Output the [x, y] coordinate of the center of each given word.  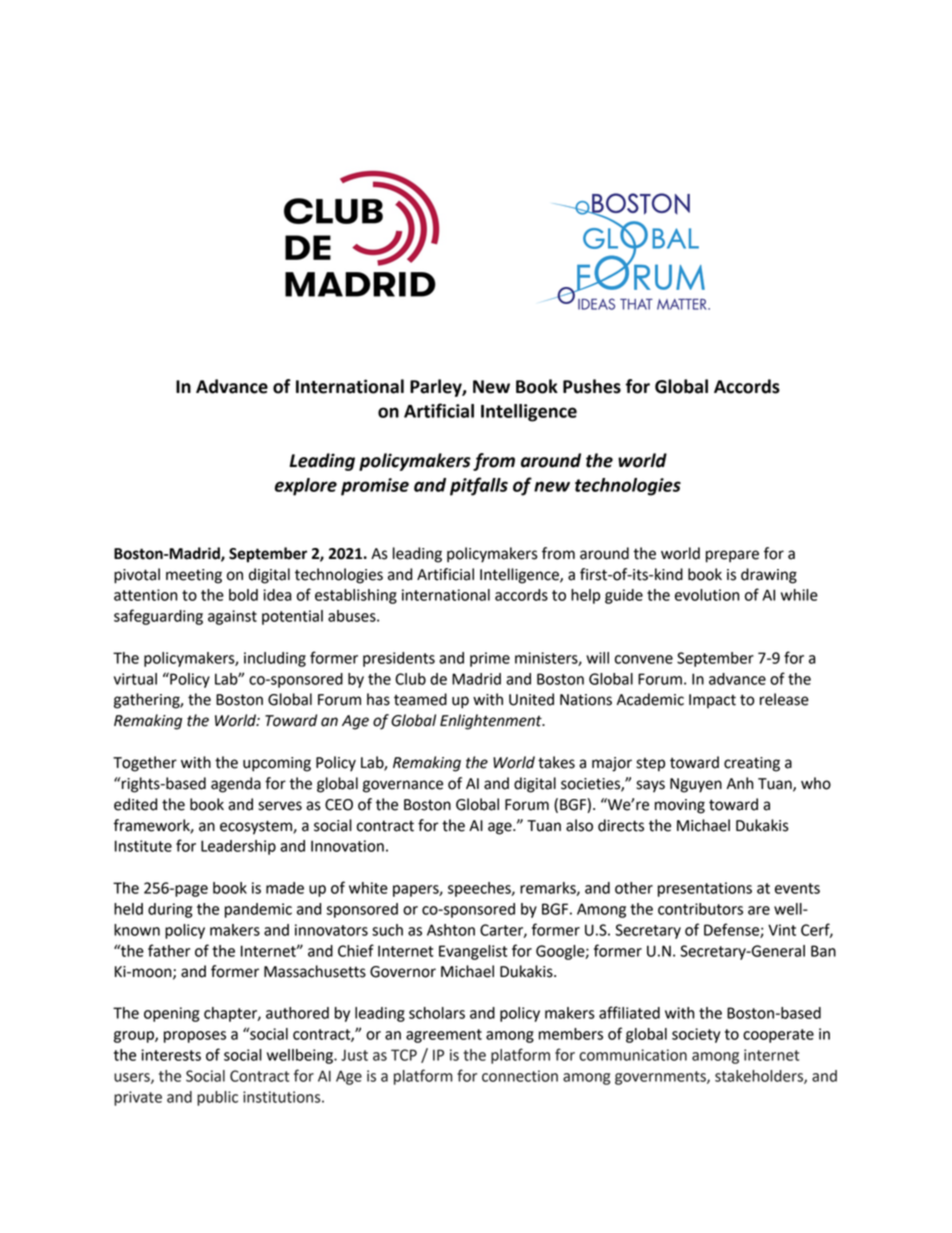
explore [306, 487]
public [217, 1098]
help [585, 596]
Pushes [592, 386]
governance [403, 786]
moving [680, 806]
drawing [769, 576]
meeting [194, 576]
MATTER [683, 304]
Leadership [238, 847]
